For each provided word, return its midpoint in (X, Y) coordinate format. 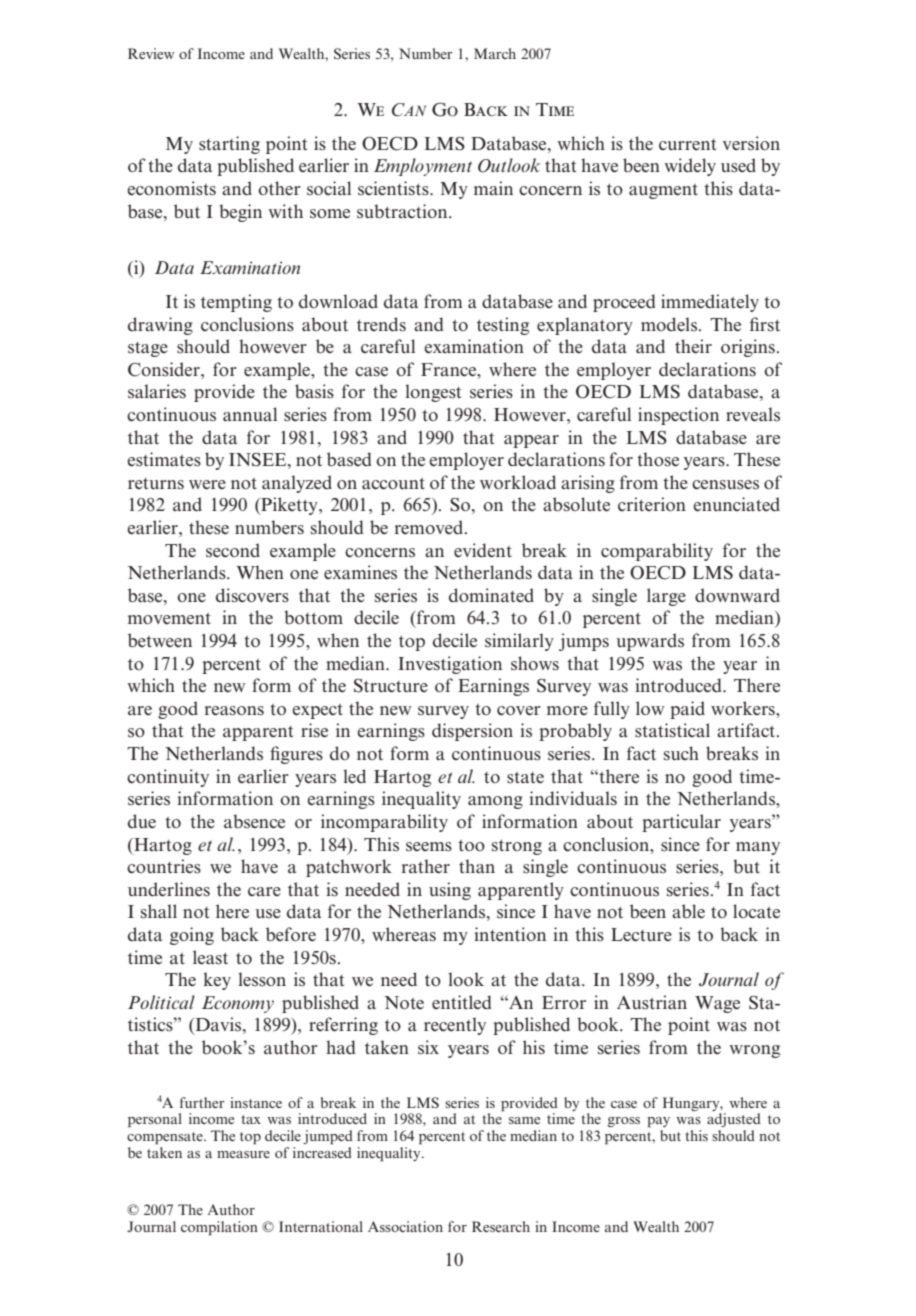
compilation (219, 1228)
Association (405, 1226)
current (687, 145)
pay (658, 1122)
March (495, 53)
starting (229, 145)
